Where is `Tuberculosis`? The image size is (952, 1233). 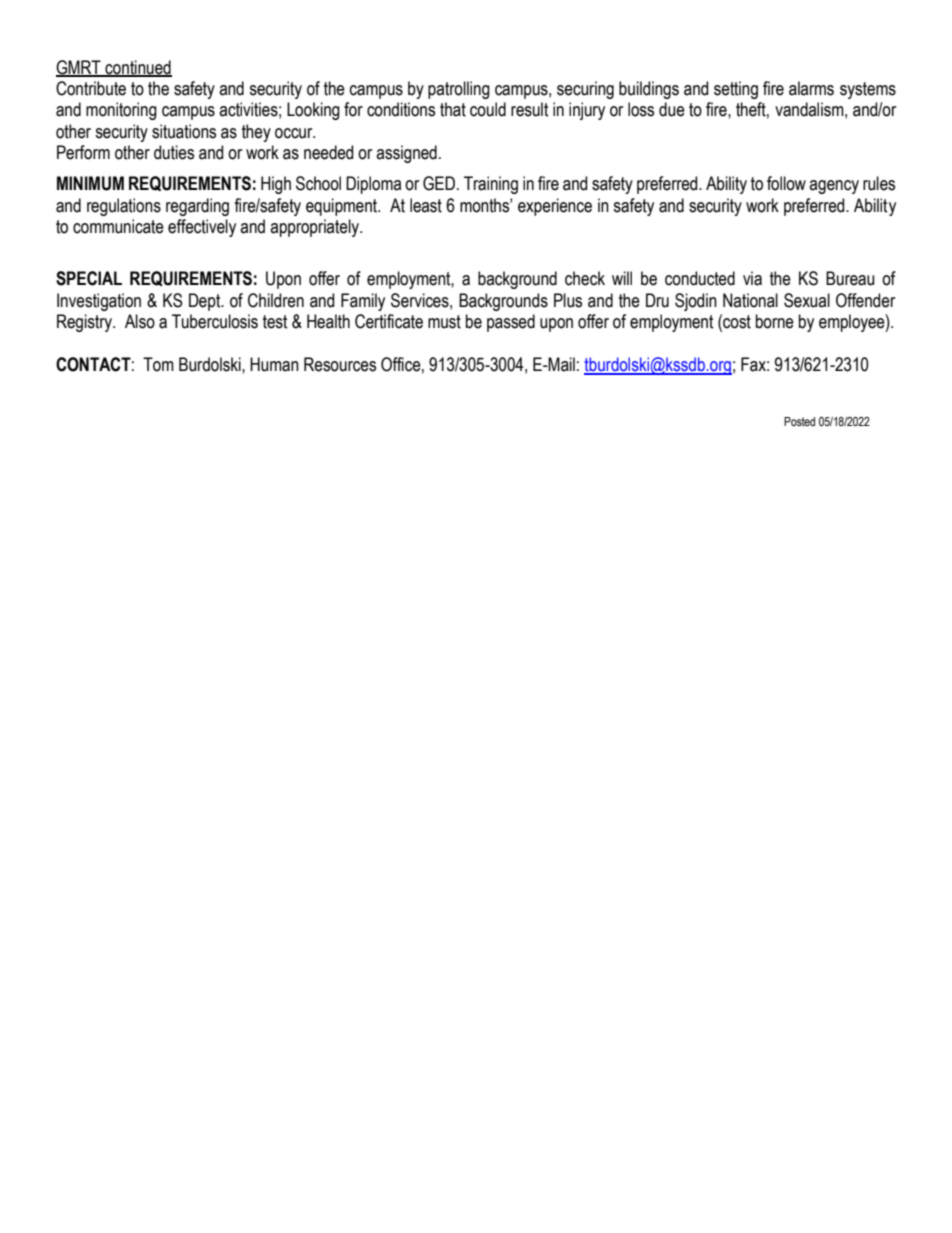 Tuberculosis is located at coordinates (215, 321).
